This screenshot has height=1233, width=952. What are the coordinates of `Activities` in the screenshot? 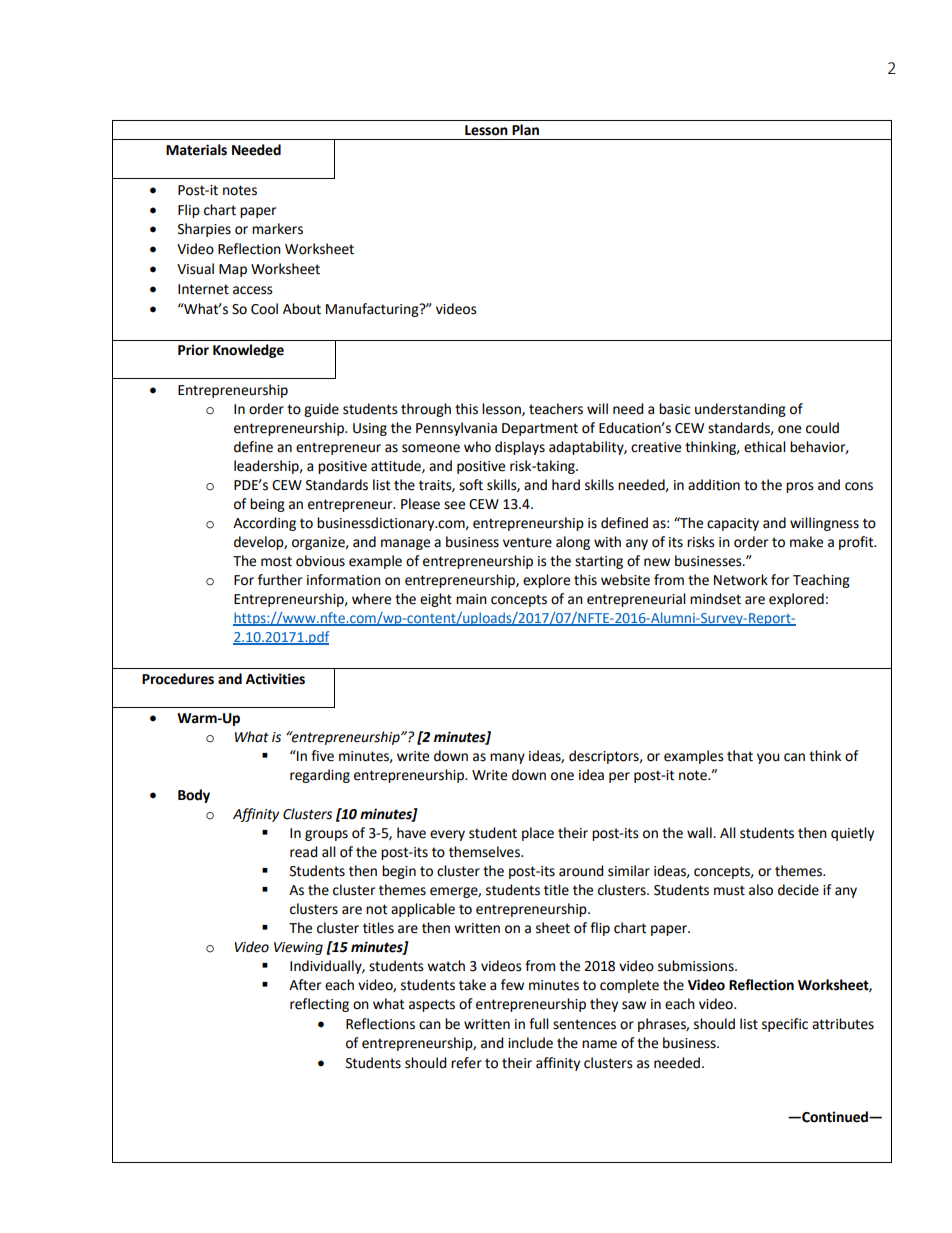 It's located at (275, 679).
